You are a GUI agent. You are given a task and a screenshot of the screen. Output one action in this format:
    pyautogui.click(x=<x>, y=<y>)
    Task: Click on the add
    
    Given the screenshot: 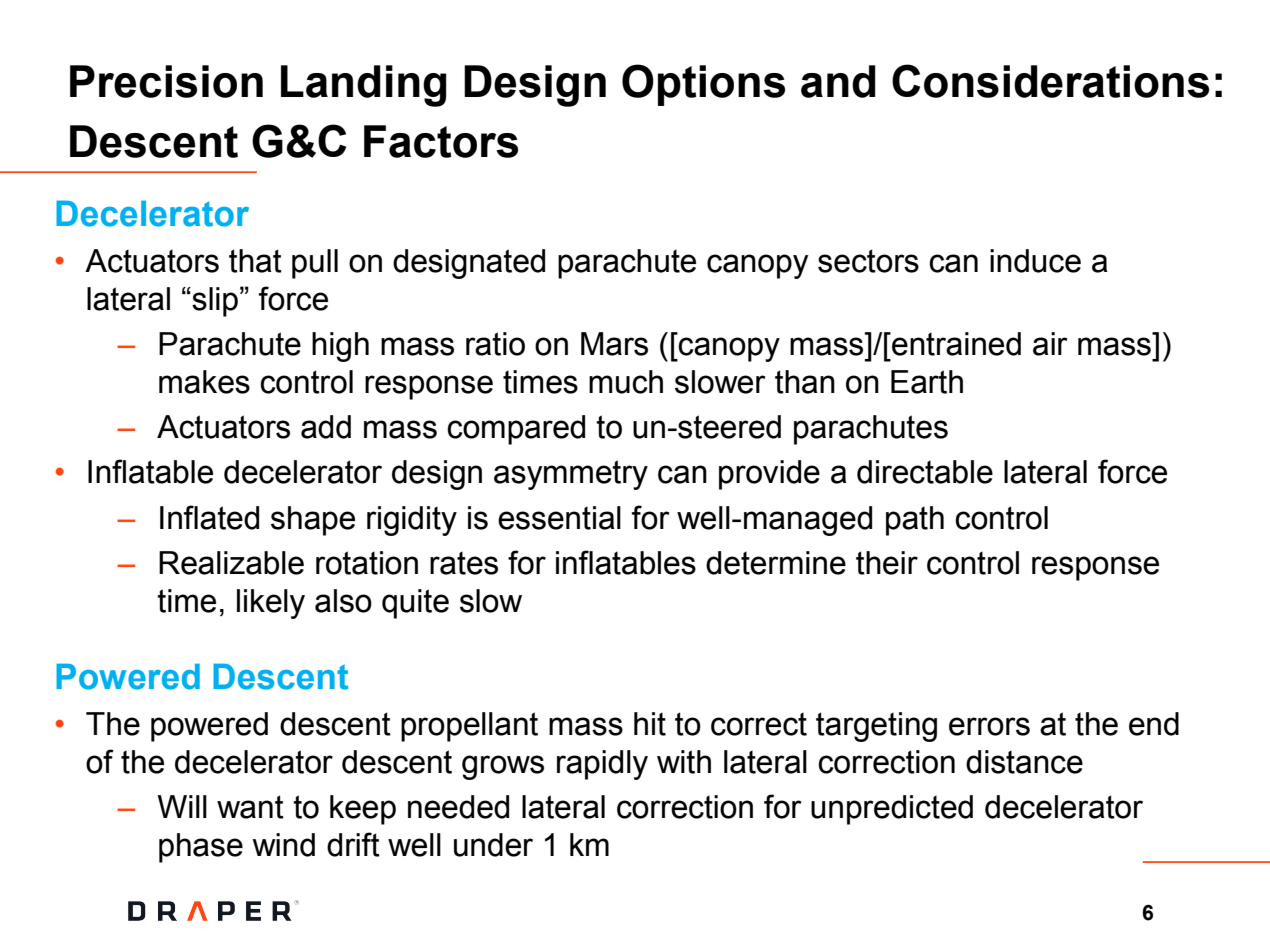 What is the action you would take?
    pyautogui.click(x=326, y=427)
